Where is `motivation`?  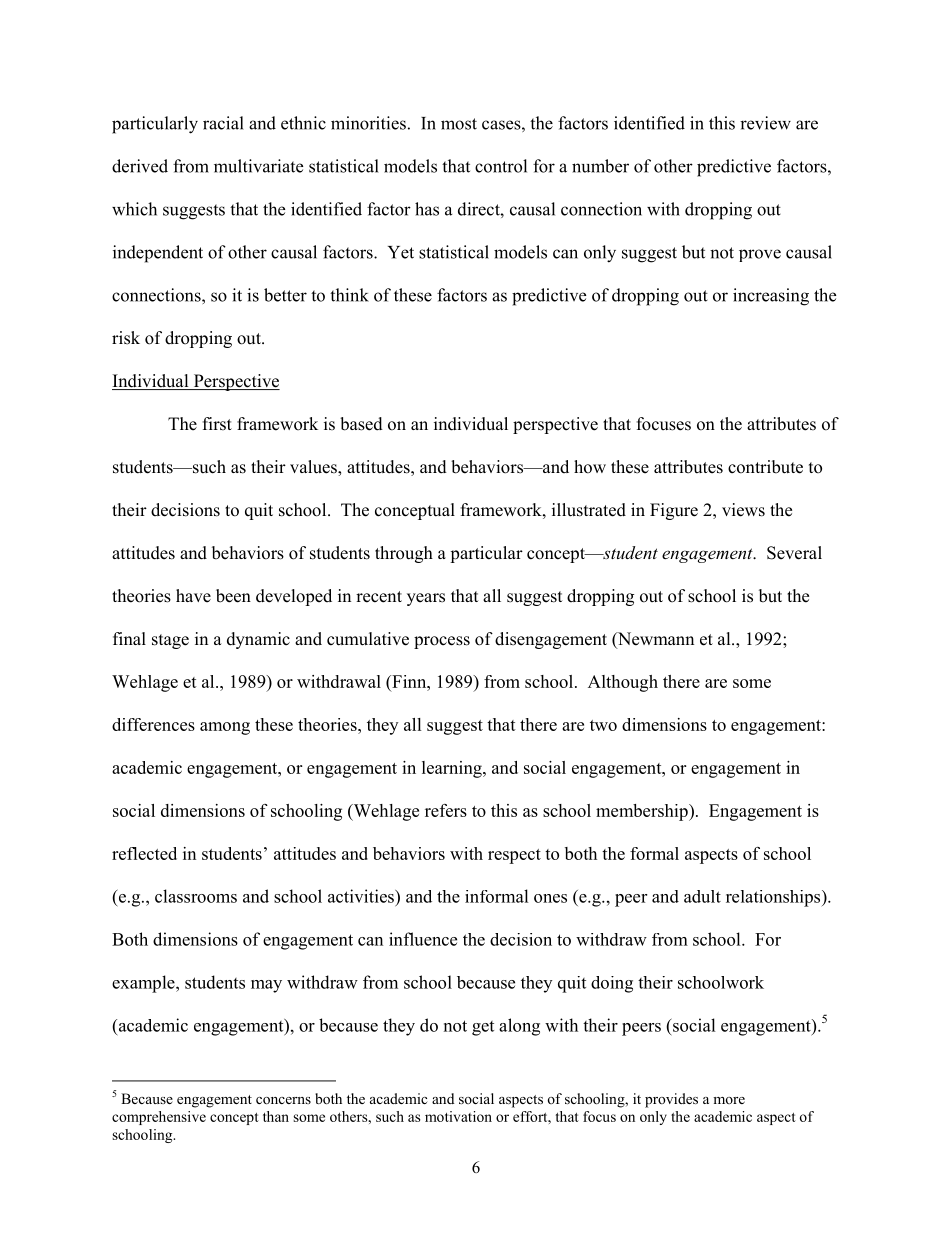 motivation is located at coordinates (458, 1116).
